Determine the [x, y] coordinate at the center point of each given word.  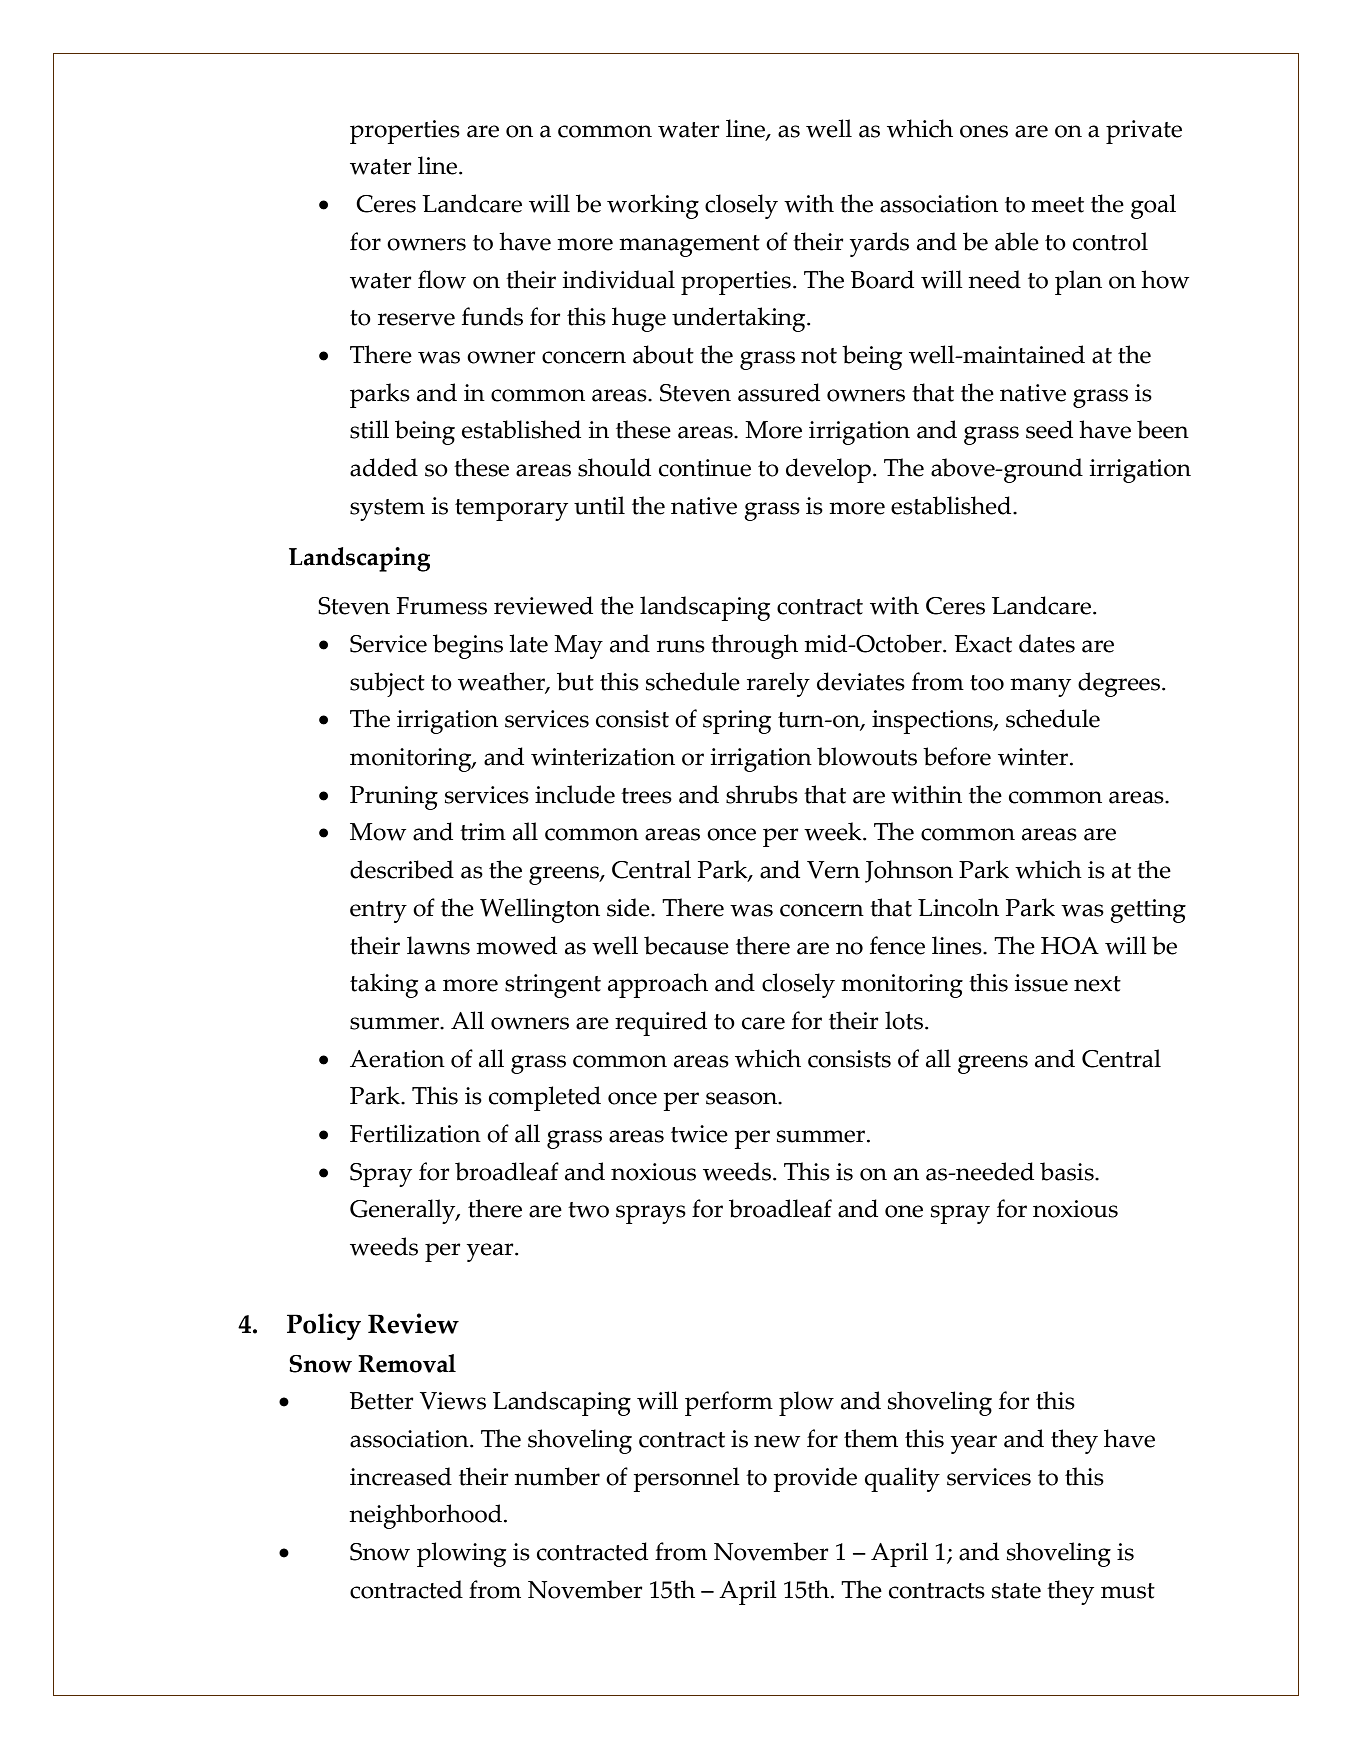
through [754, 646]
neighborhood [425, 1516]
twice [699, 1134]
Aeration [397, 1059]
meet [1057, 205]
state [1016, 1591]
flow [442, 279]
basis [1068, 1171]
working [653, 206]
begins [468, 646]
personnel [687, 1479]
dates [1047, 643]
